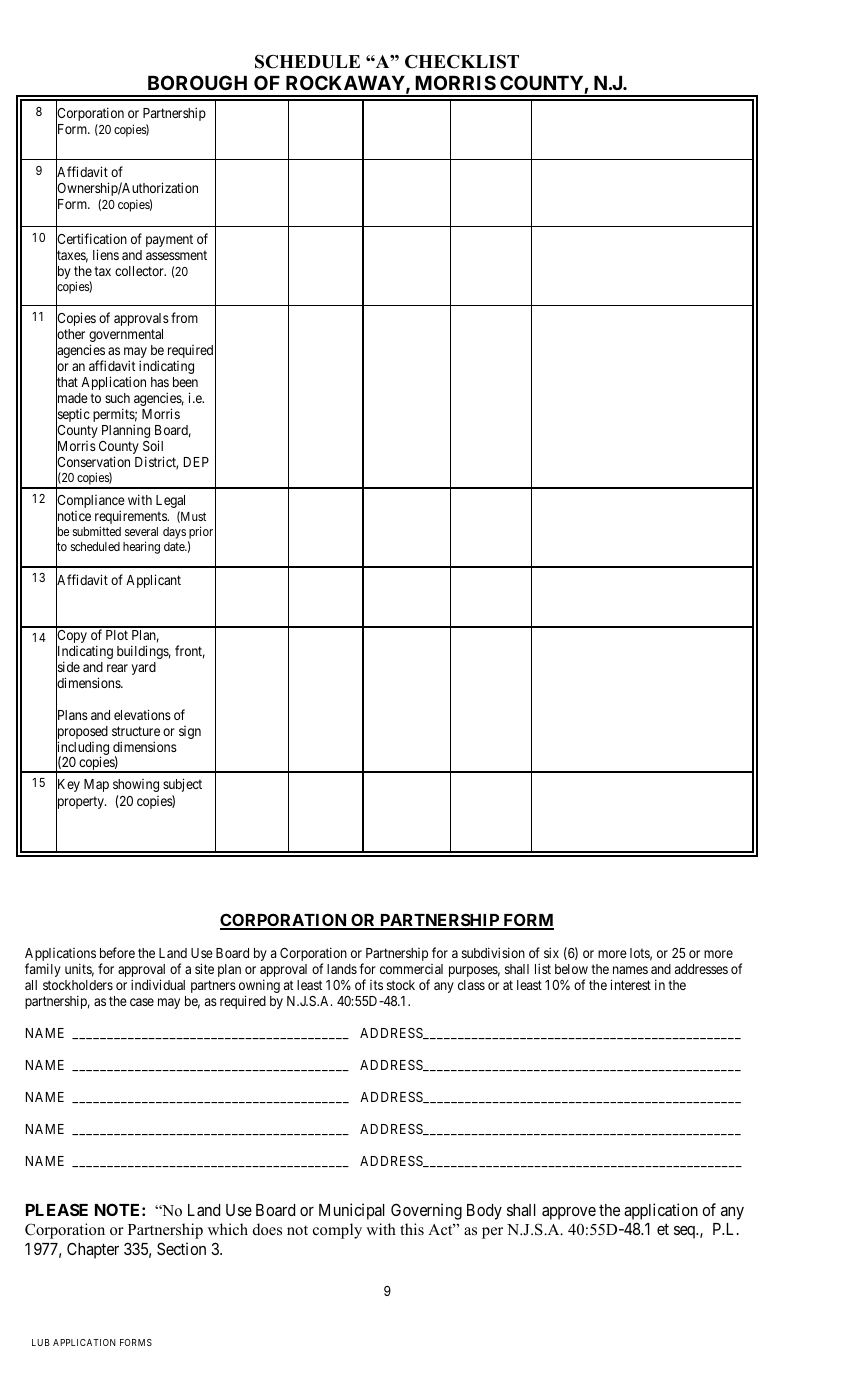 The height and width of the document is (1400, 849). Describe the element at coordinates (551, 952) in the document. I see `six` at that location.
